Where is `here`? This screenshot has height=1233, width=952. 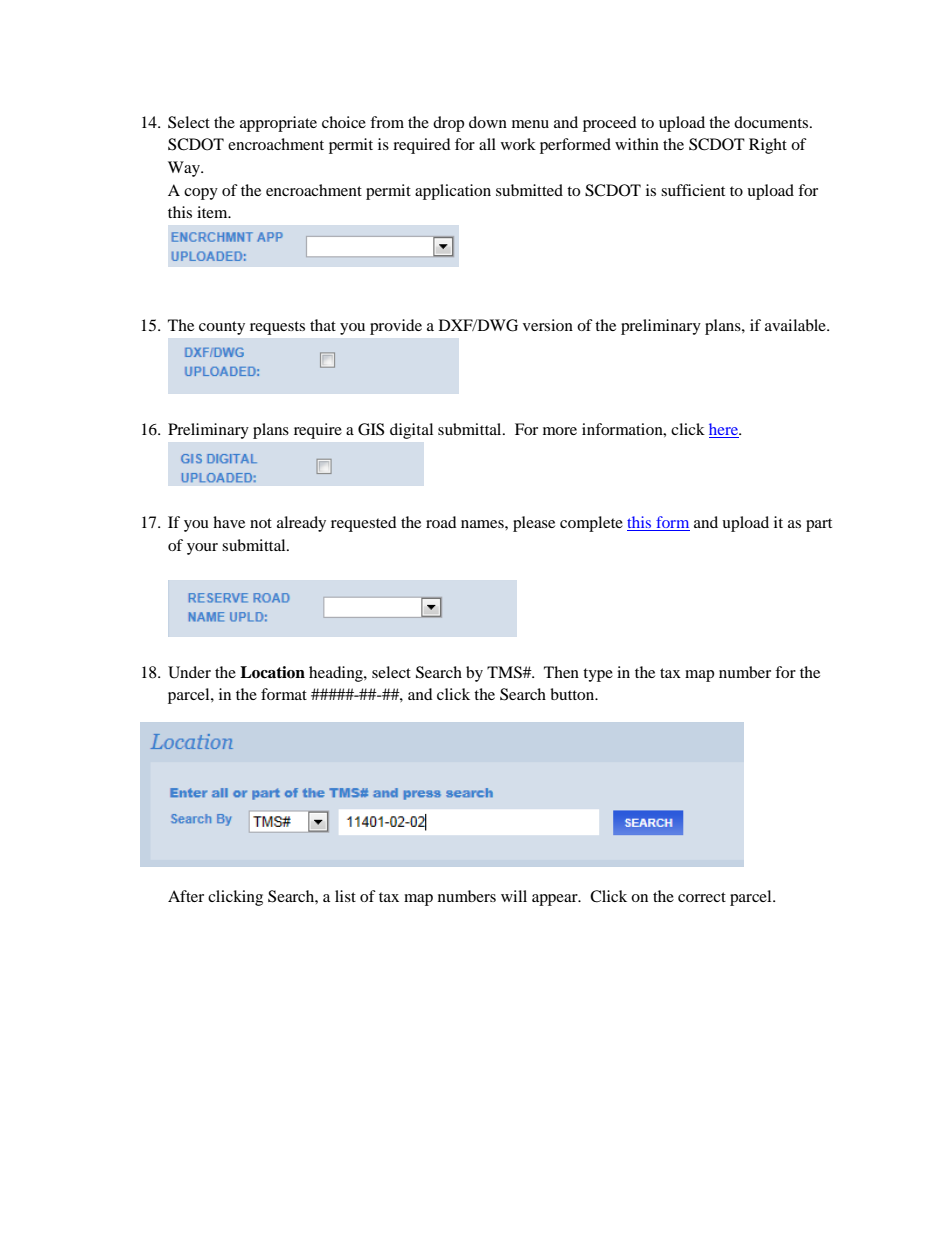
here is located at coordinates (725, 430).
